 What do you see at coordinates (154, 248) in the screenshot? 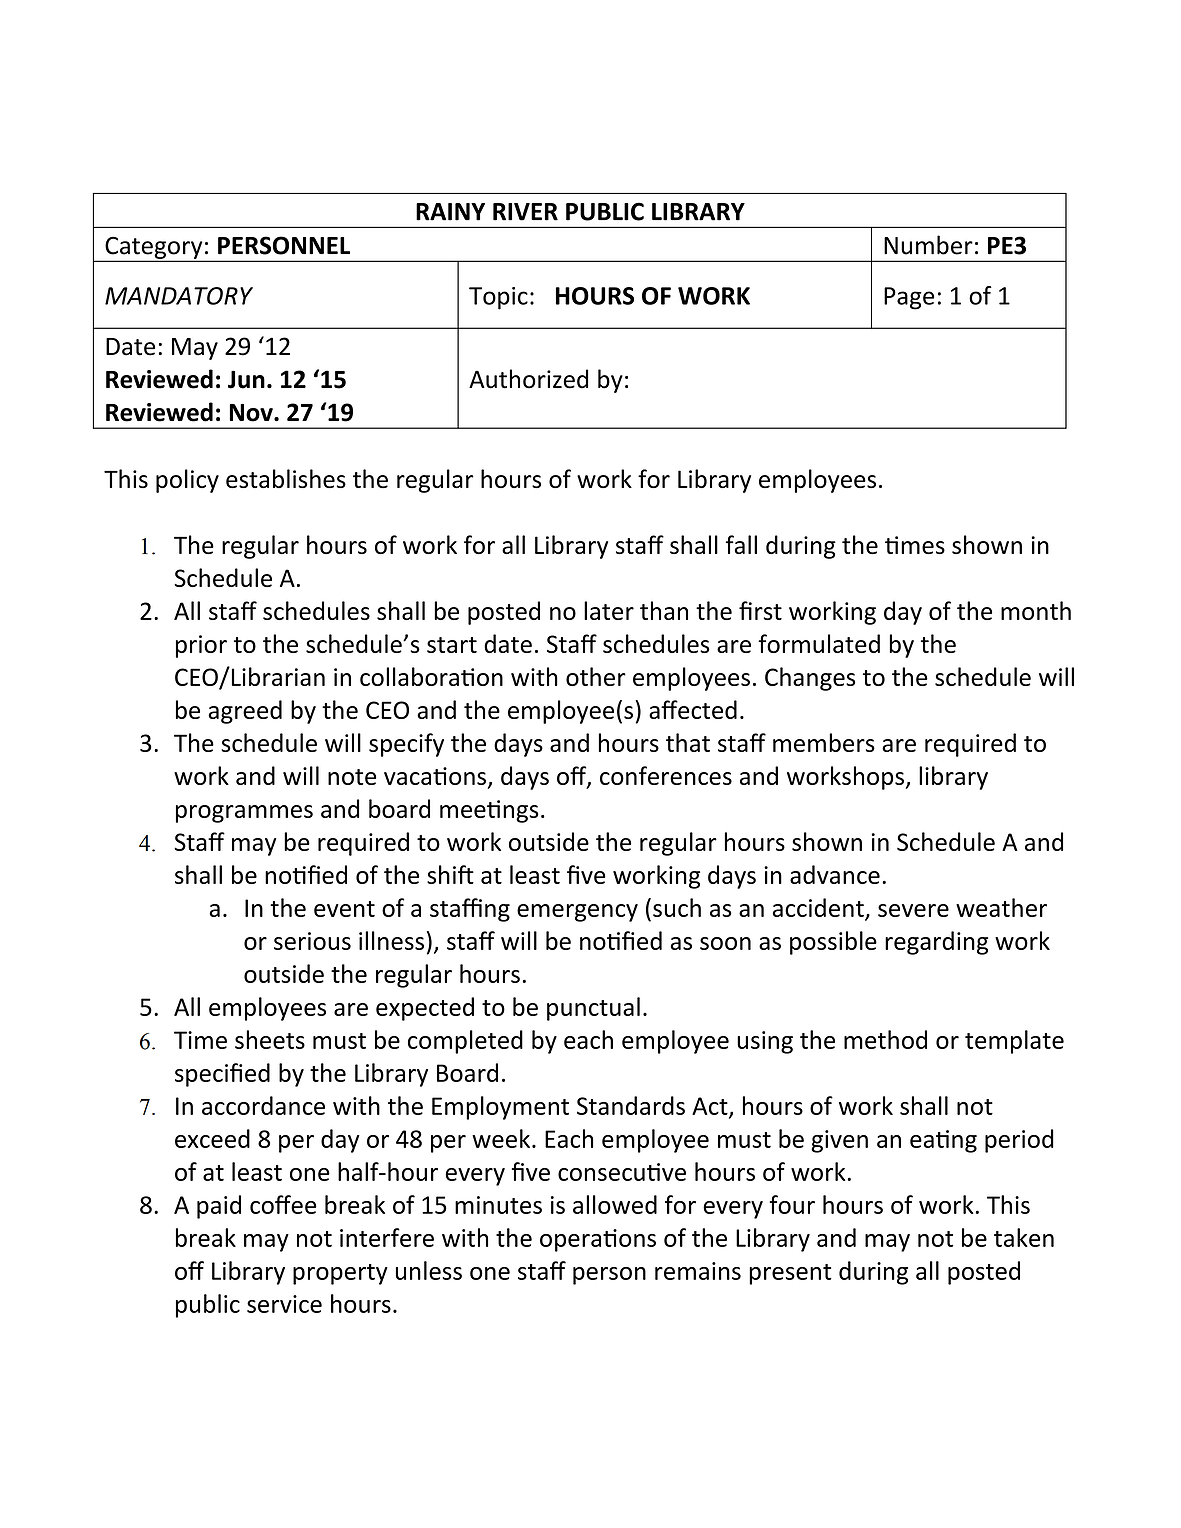
I see `Category` at bounding box center [154, 248].
